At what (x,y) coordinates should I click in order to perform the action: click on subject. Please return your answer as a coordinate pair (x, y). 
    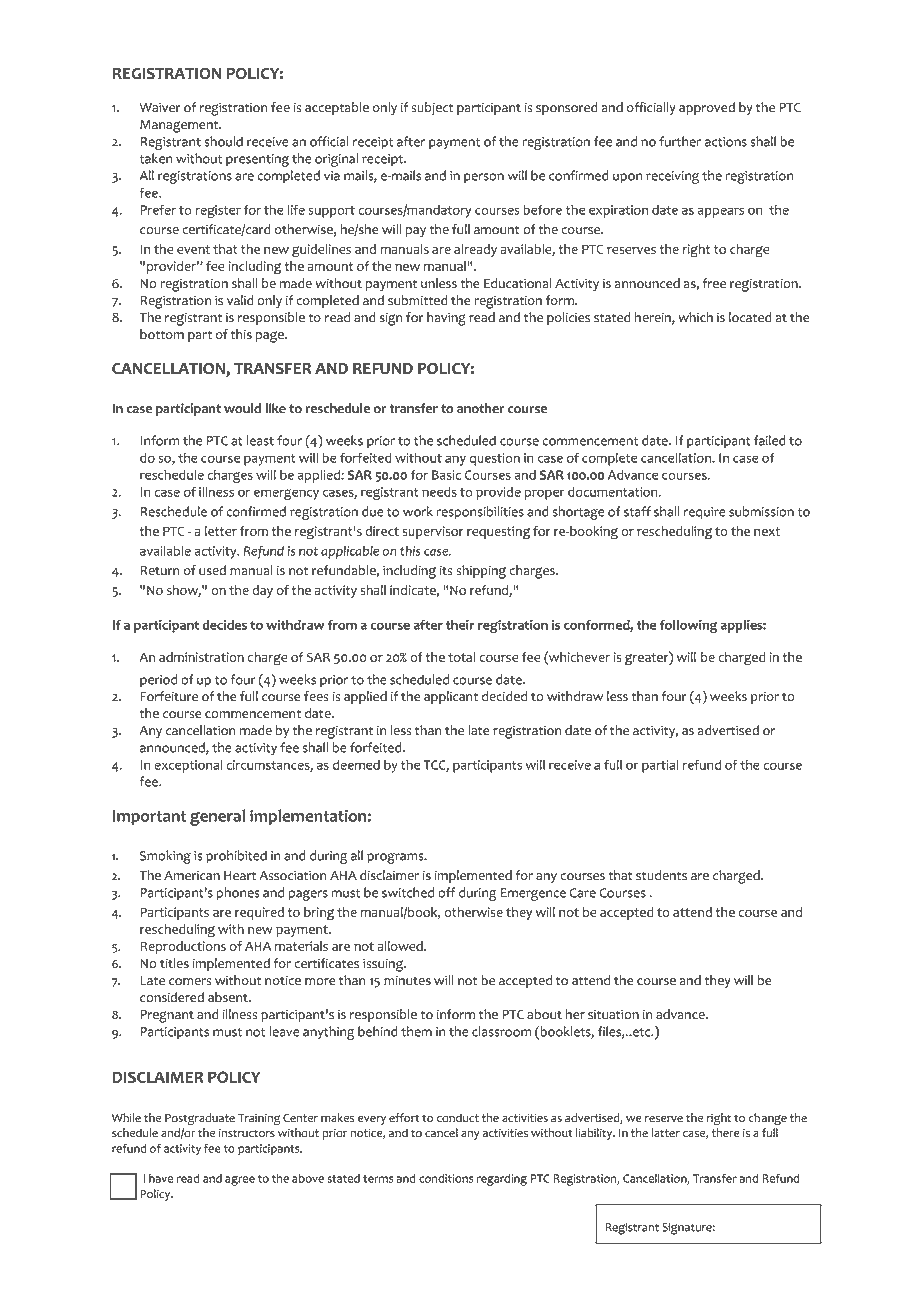
    Looking at the image, I should click on (432, 108).
